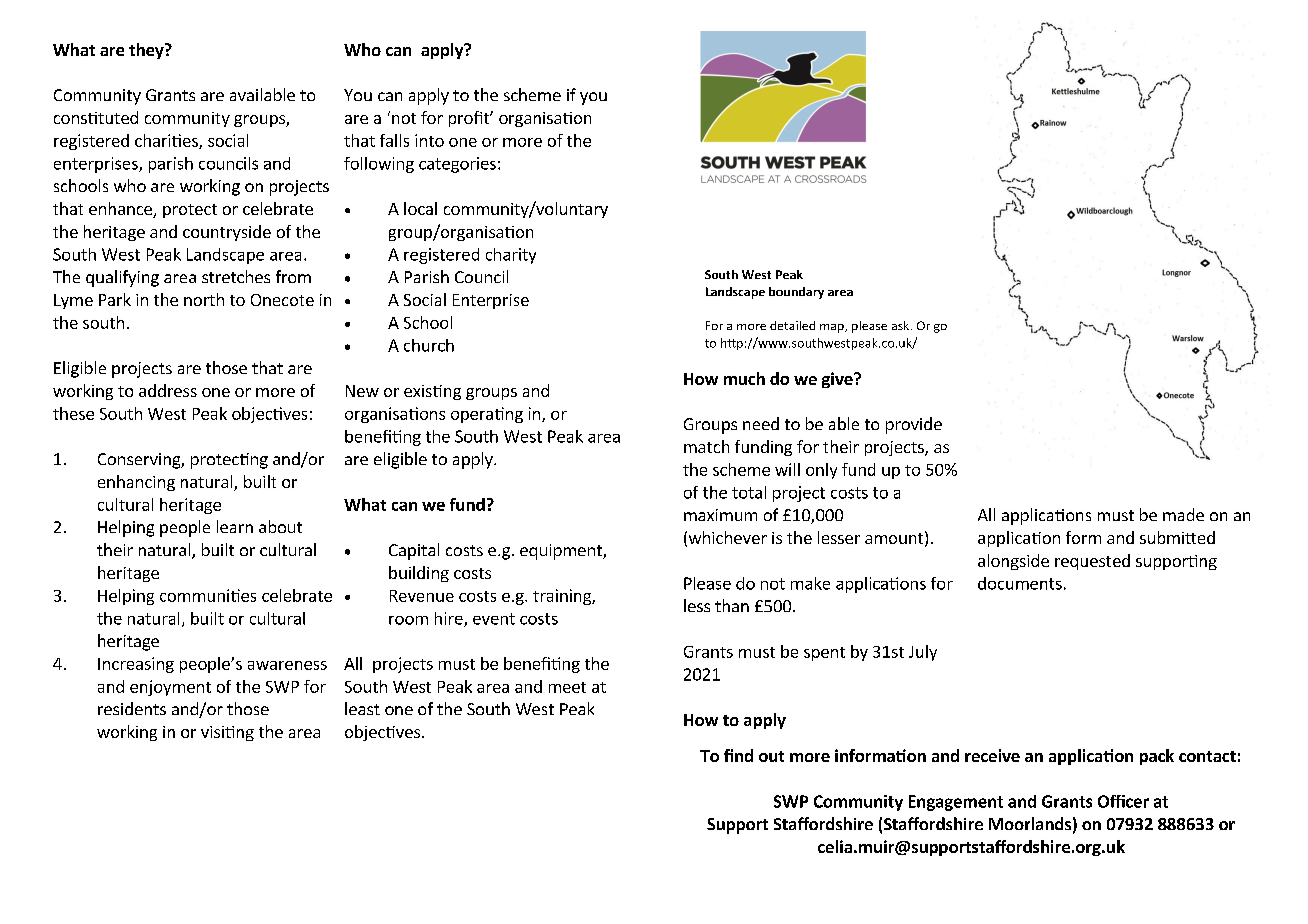  I want to click on into, so click(429, 140).
